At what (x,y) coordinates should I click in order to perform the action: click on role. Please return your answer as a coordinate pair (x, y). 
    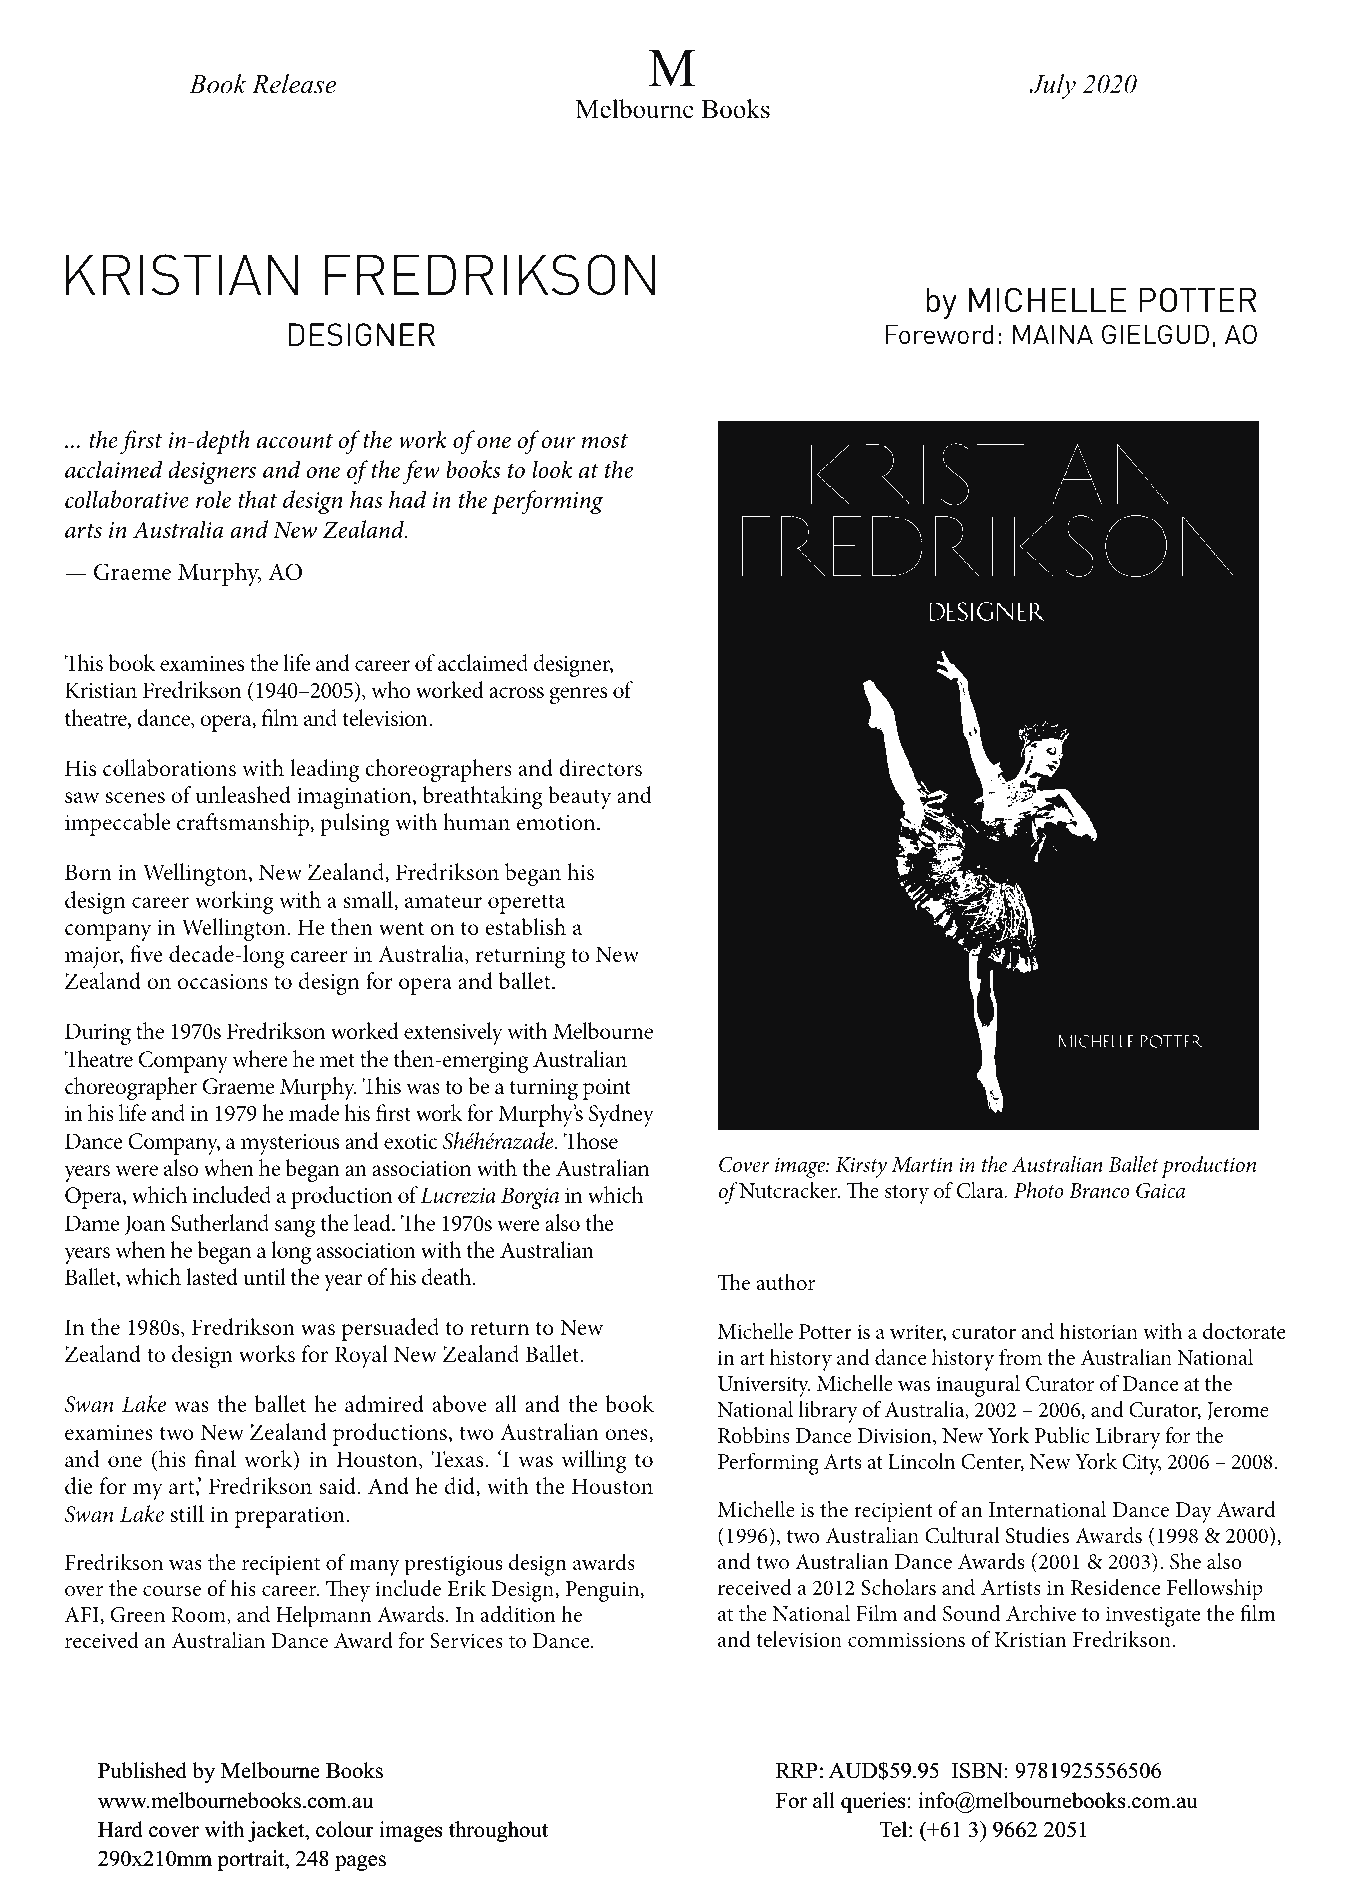
    Looking at the image, I should click on (213, 499).
